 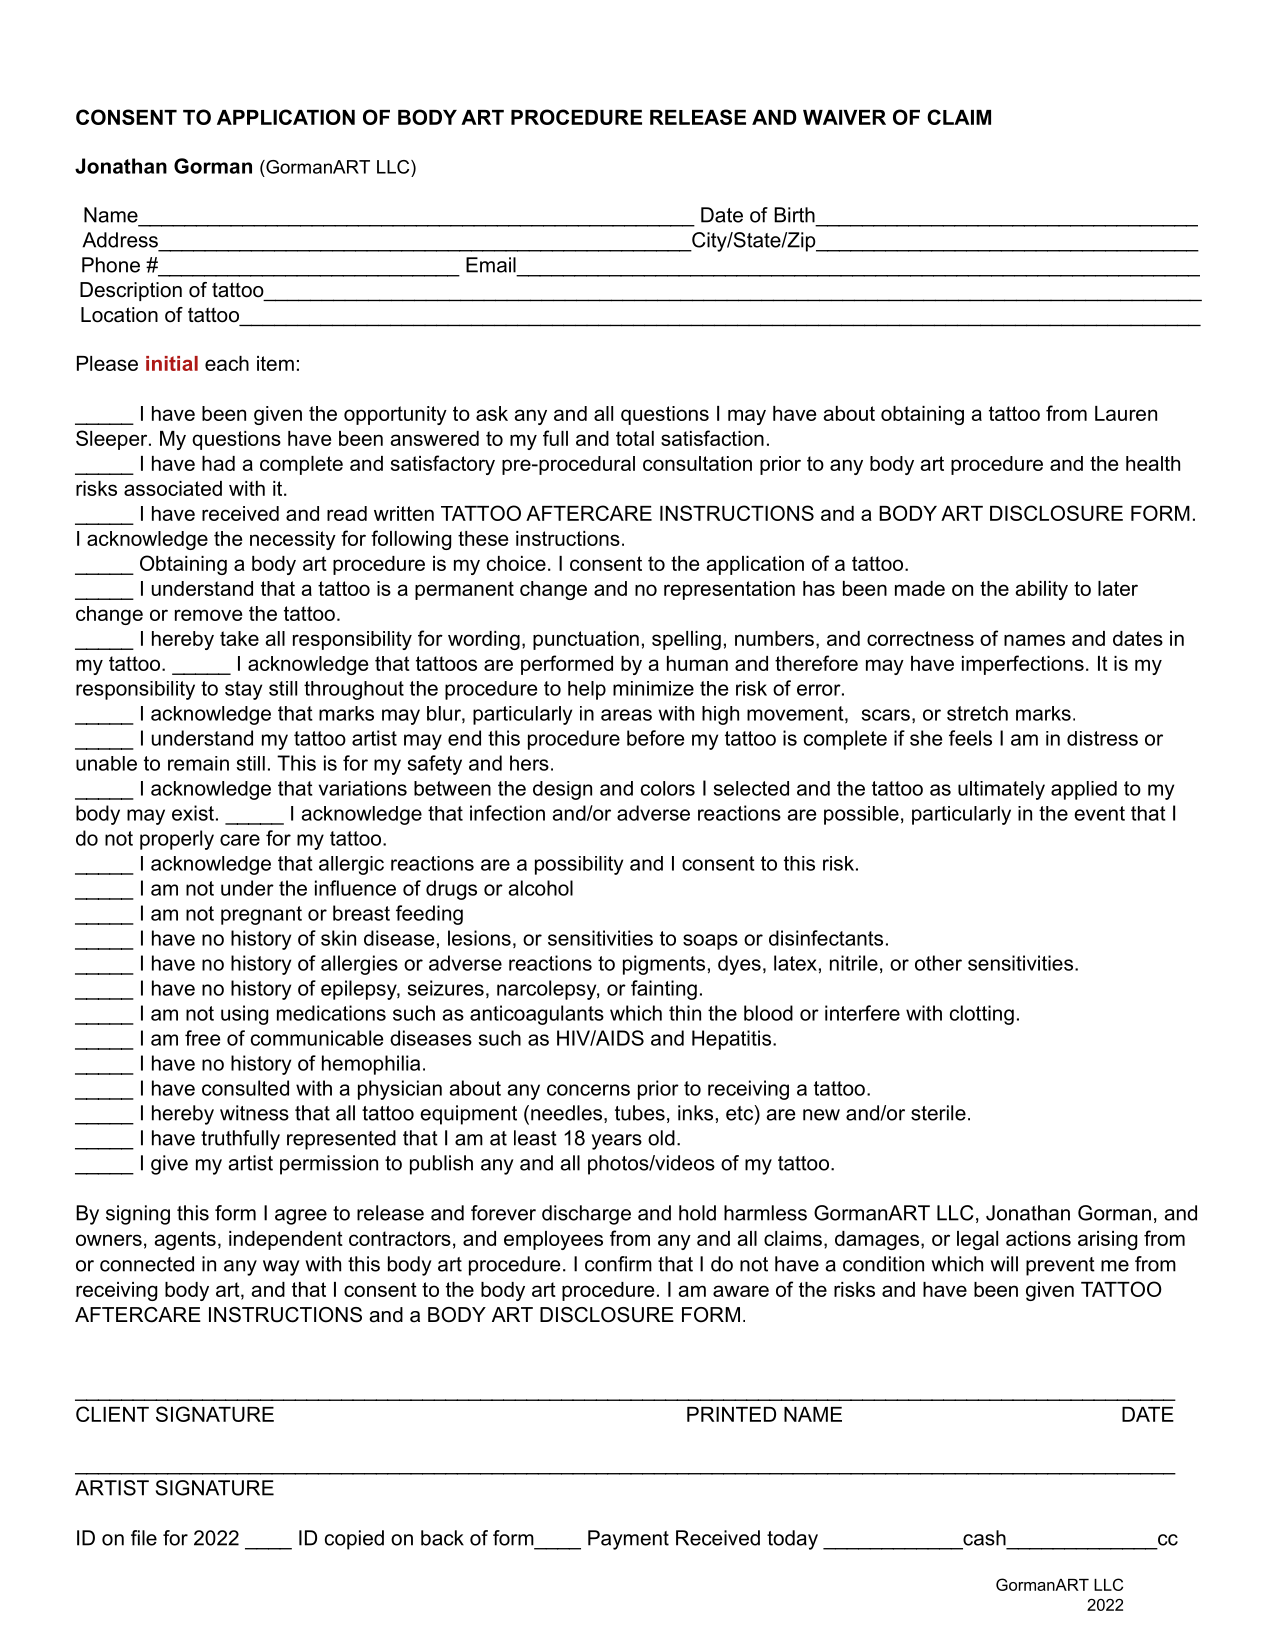 What do you see at coordinates (1126, 413) in the screenshot?
I see `Lauren` at bounding box center [1126, 413].
